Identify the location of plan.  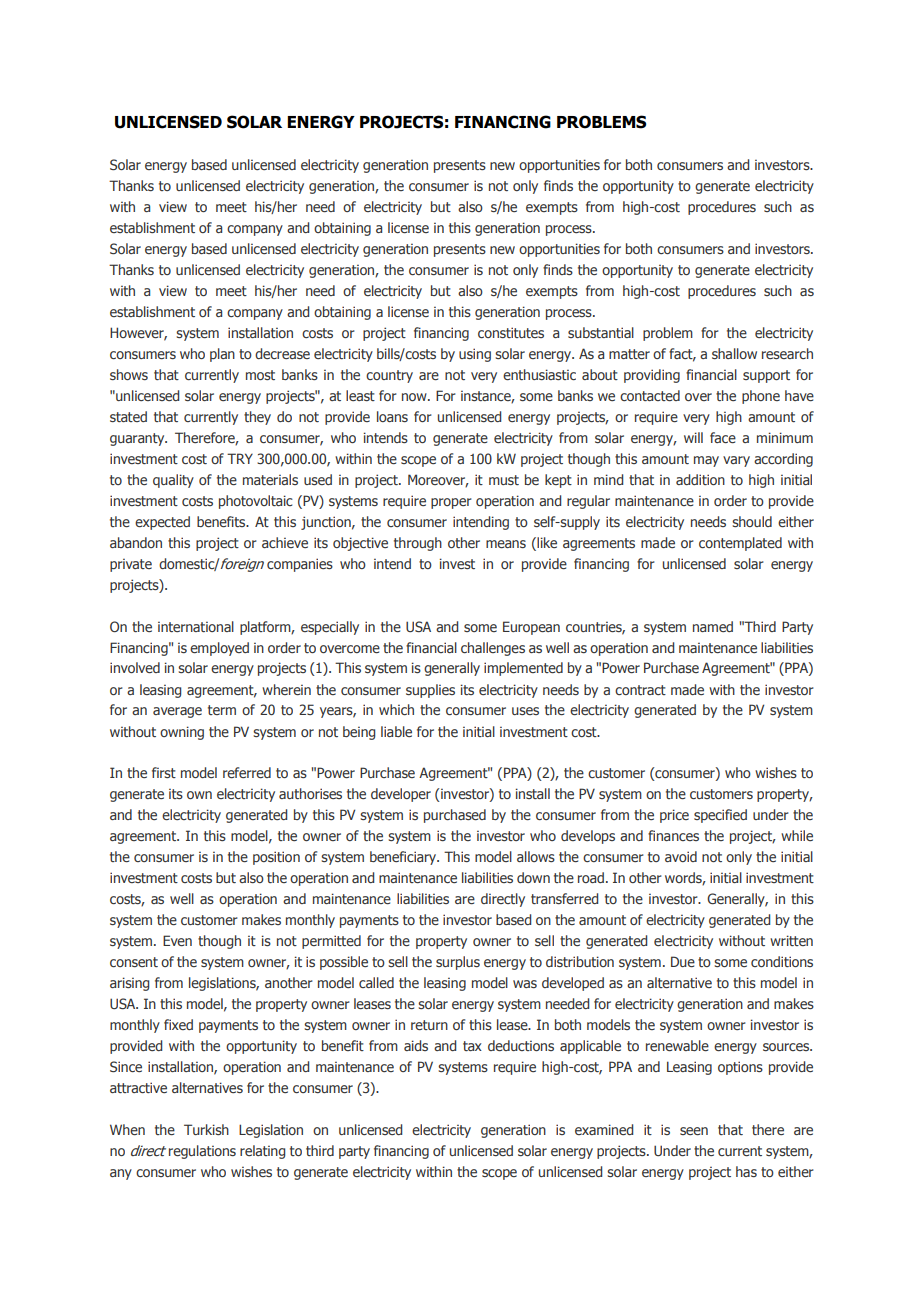
(222, 355).
